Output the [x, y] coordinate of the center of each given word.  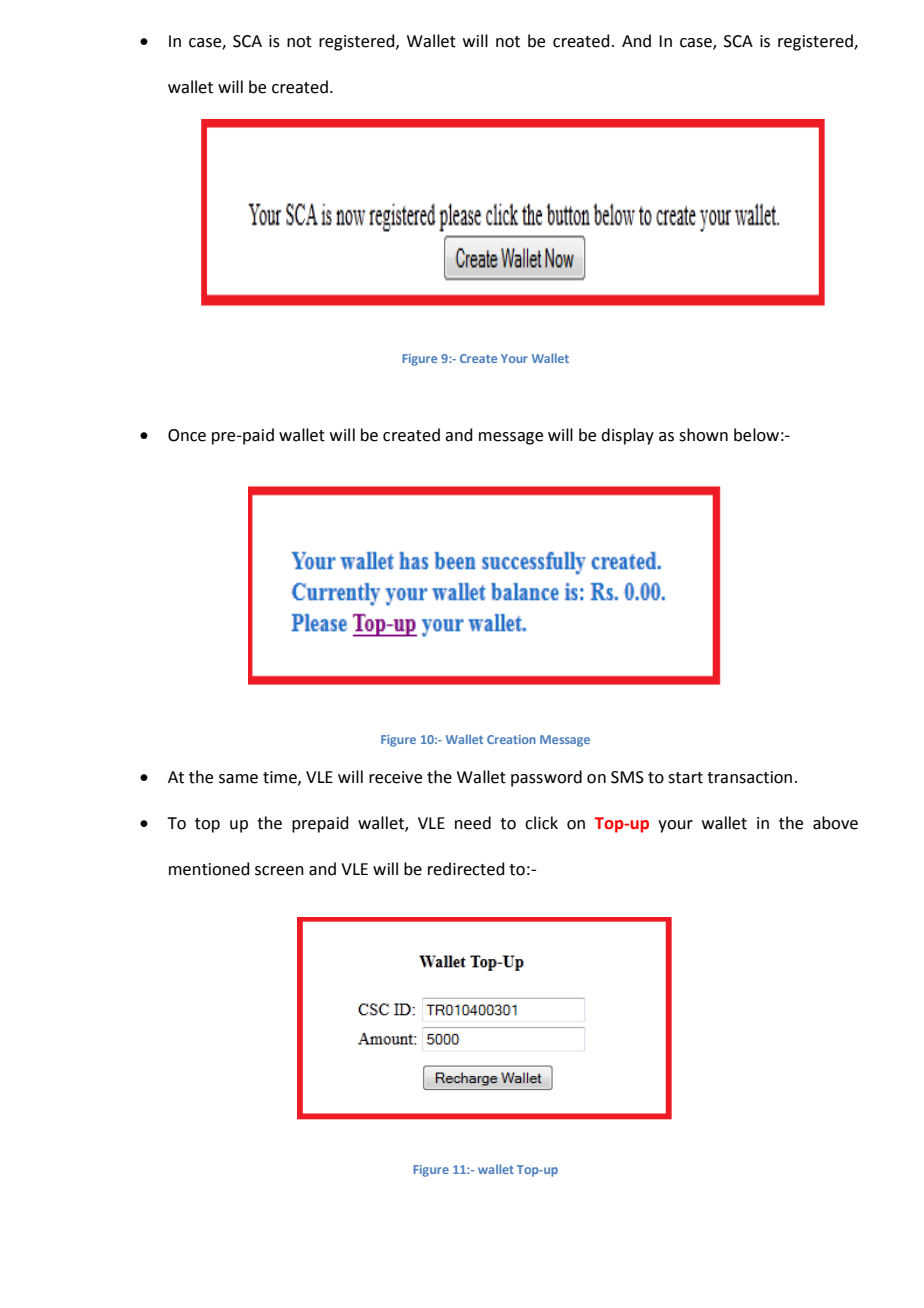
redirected [466, 869]
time [281, 778]
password [546, 778]
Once [187, 435]
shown [703, 435]
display [627, 436]
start [685, 778]
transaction [749, 777]
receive [395, 777]
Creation [511, 739]
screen [279, 871]
